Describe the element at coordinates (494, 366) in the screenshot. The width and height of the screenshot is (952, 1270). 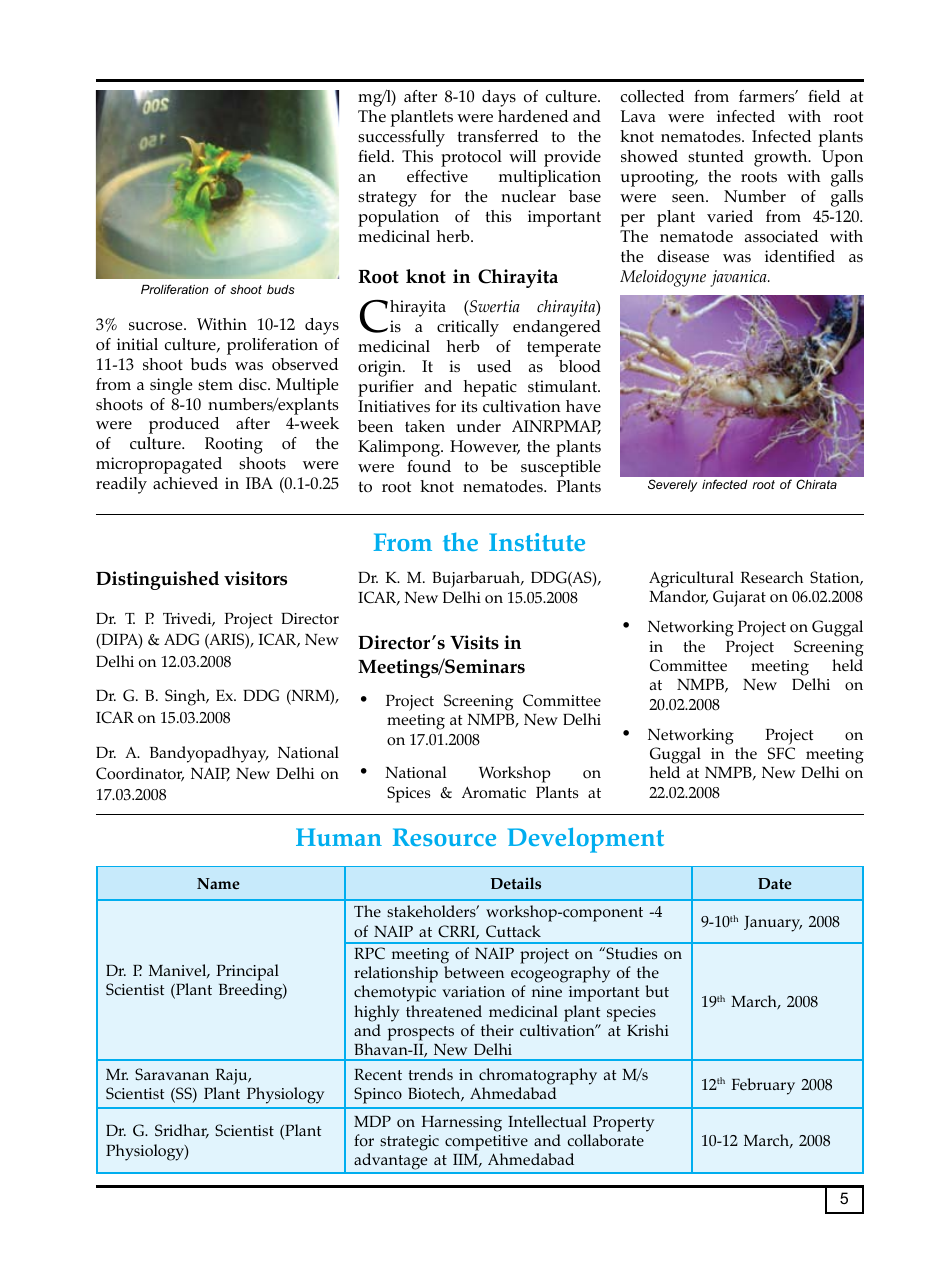
I see `used` at that location.
